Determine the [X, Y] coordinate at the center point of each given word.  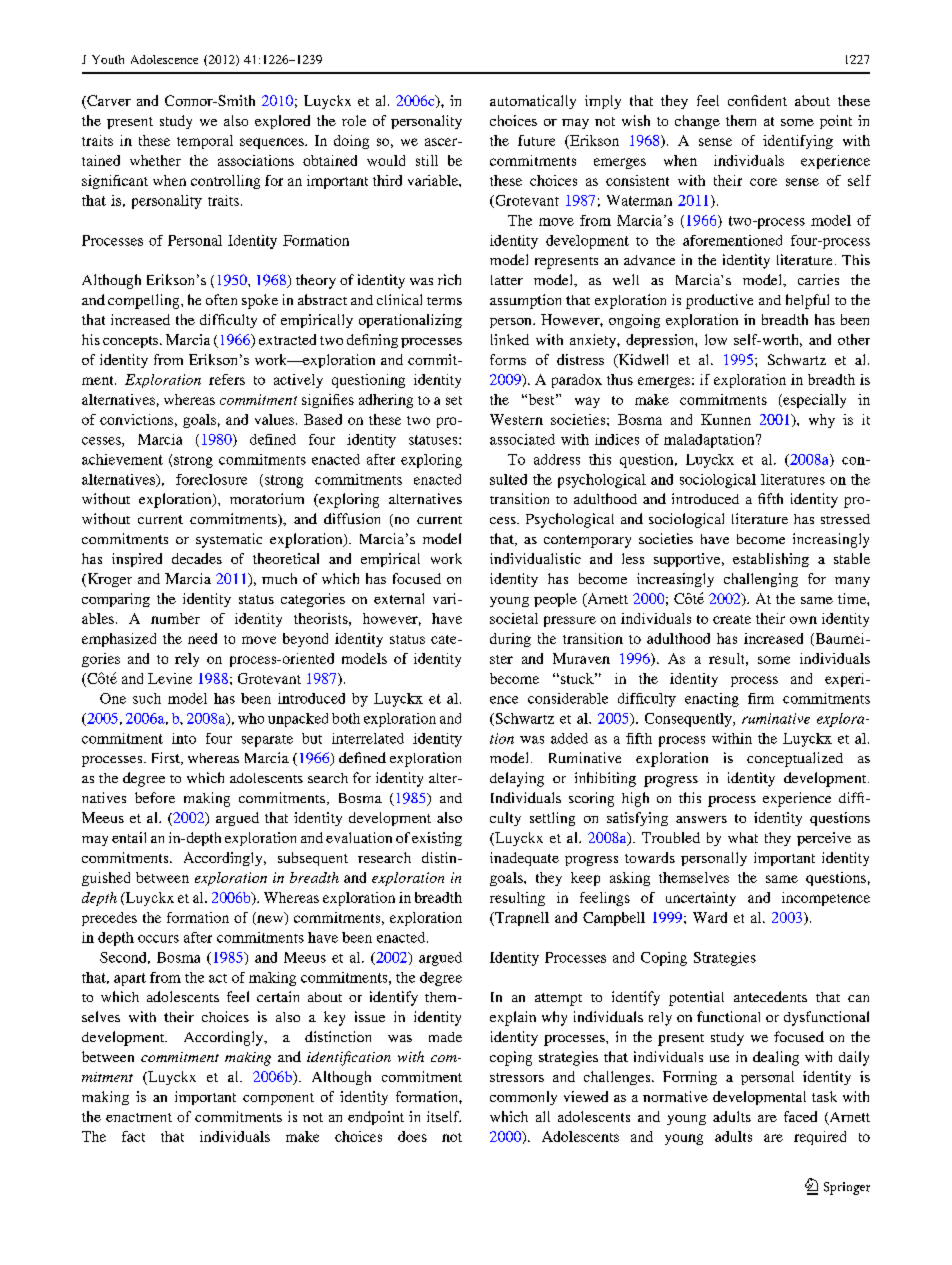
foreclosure [211, 479]
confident [757, 100]
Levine [170, 678]
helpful [807, 301]
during [510, 640]
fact [133, 1136]
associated [522, 439]
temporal [205, 142]
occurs [158, 939]
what [743, 837]
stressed [845, 519]
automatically [533, 102]
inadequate [524, 859]
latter [507, 280]
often [221, 299]
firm [761, 698]
